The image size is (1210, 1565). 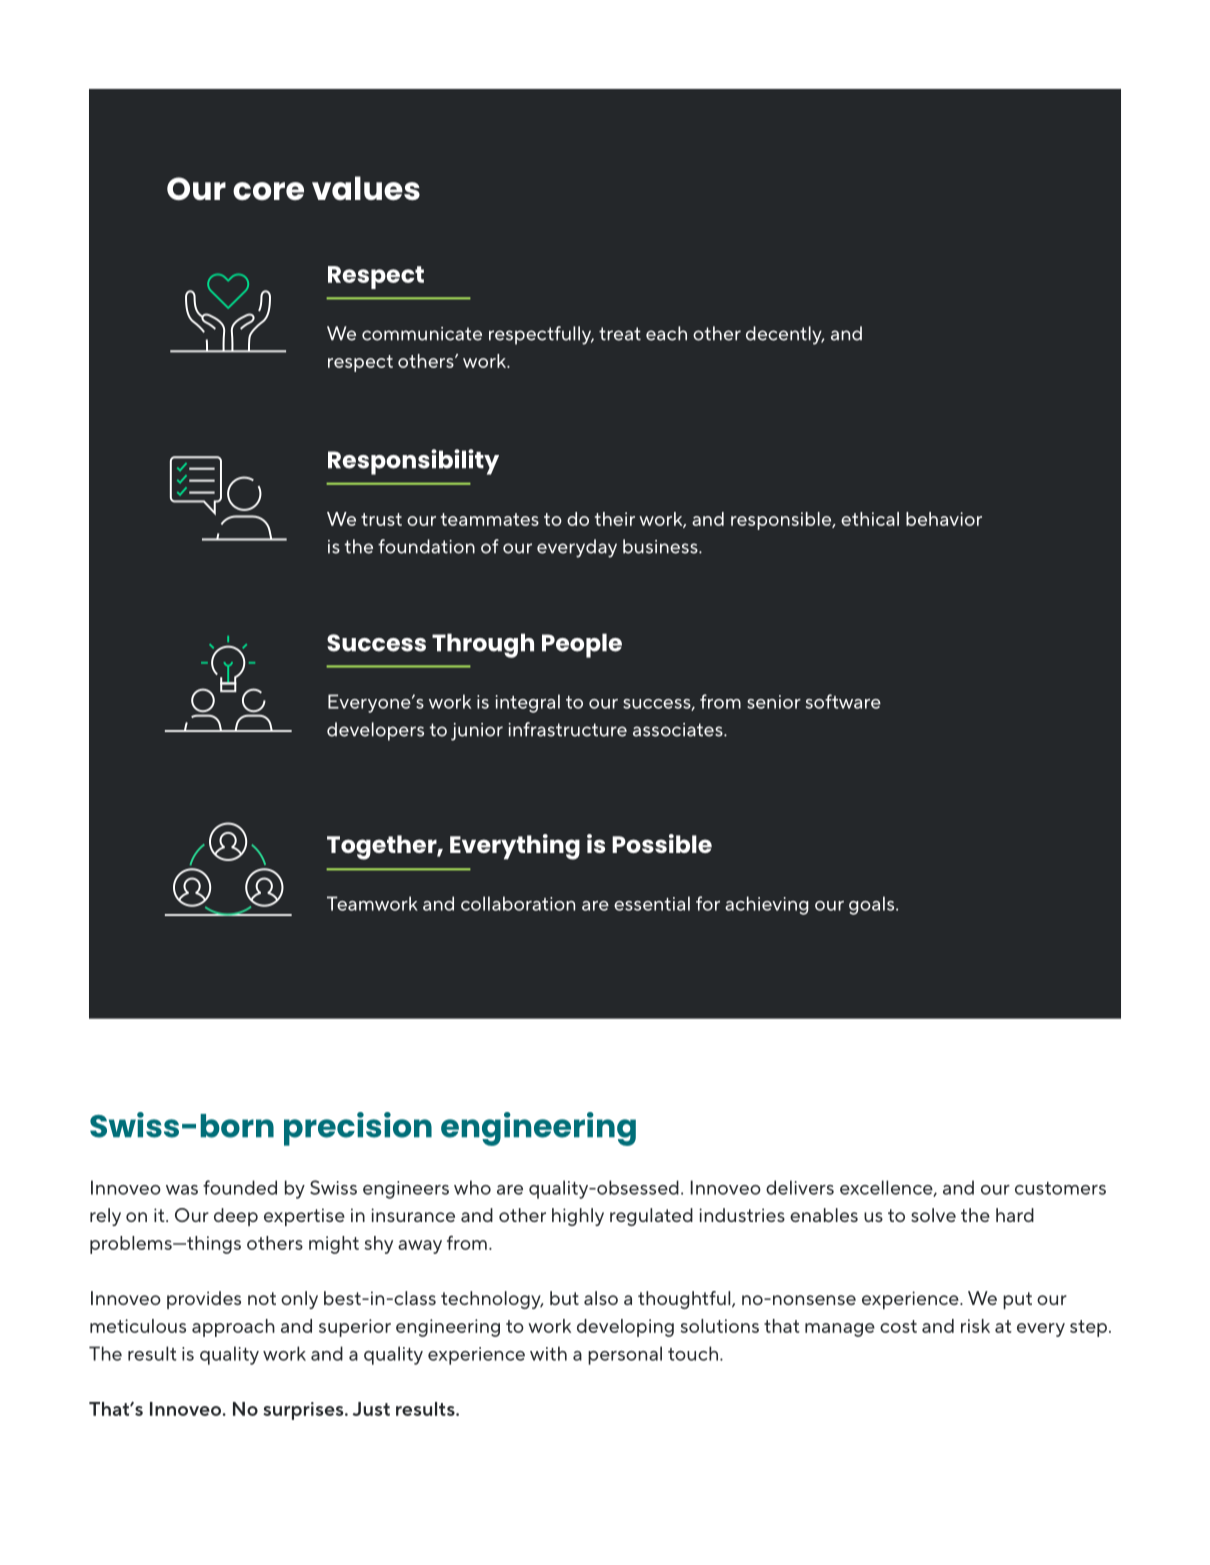 I want to click on core, so click(x=268, y=191).
